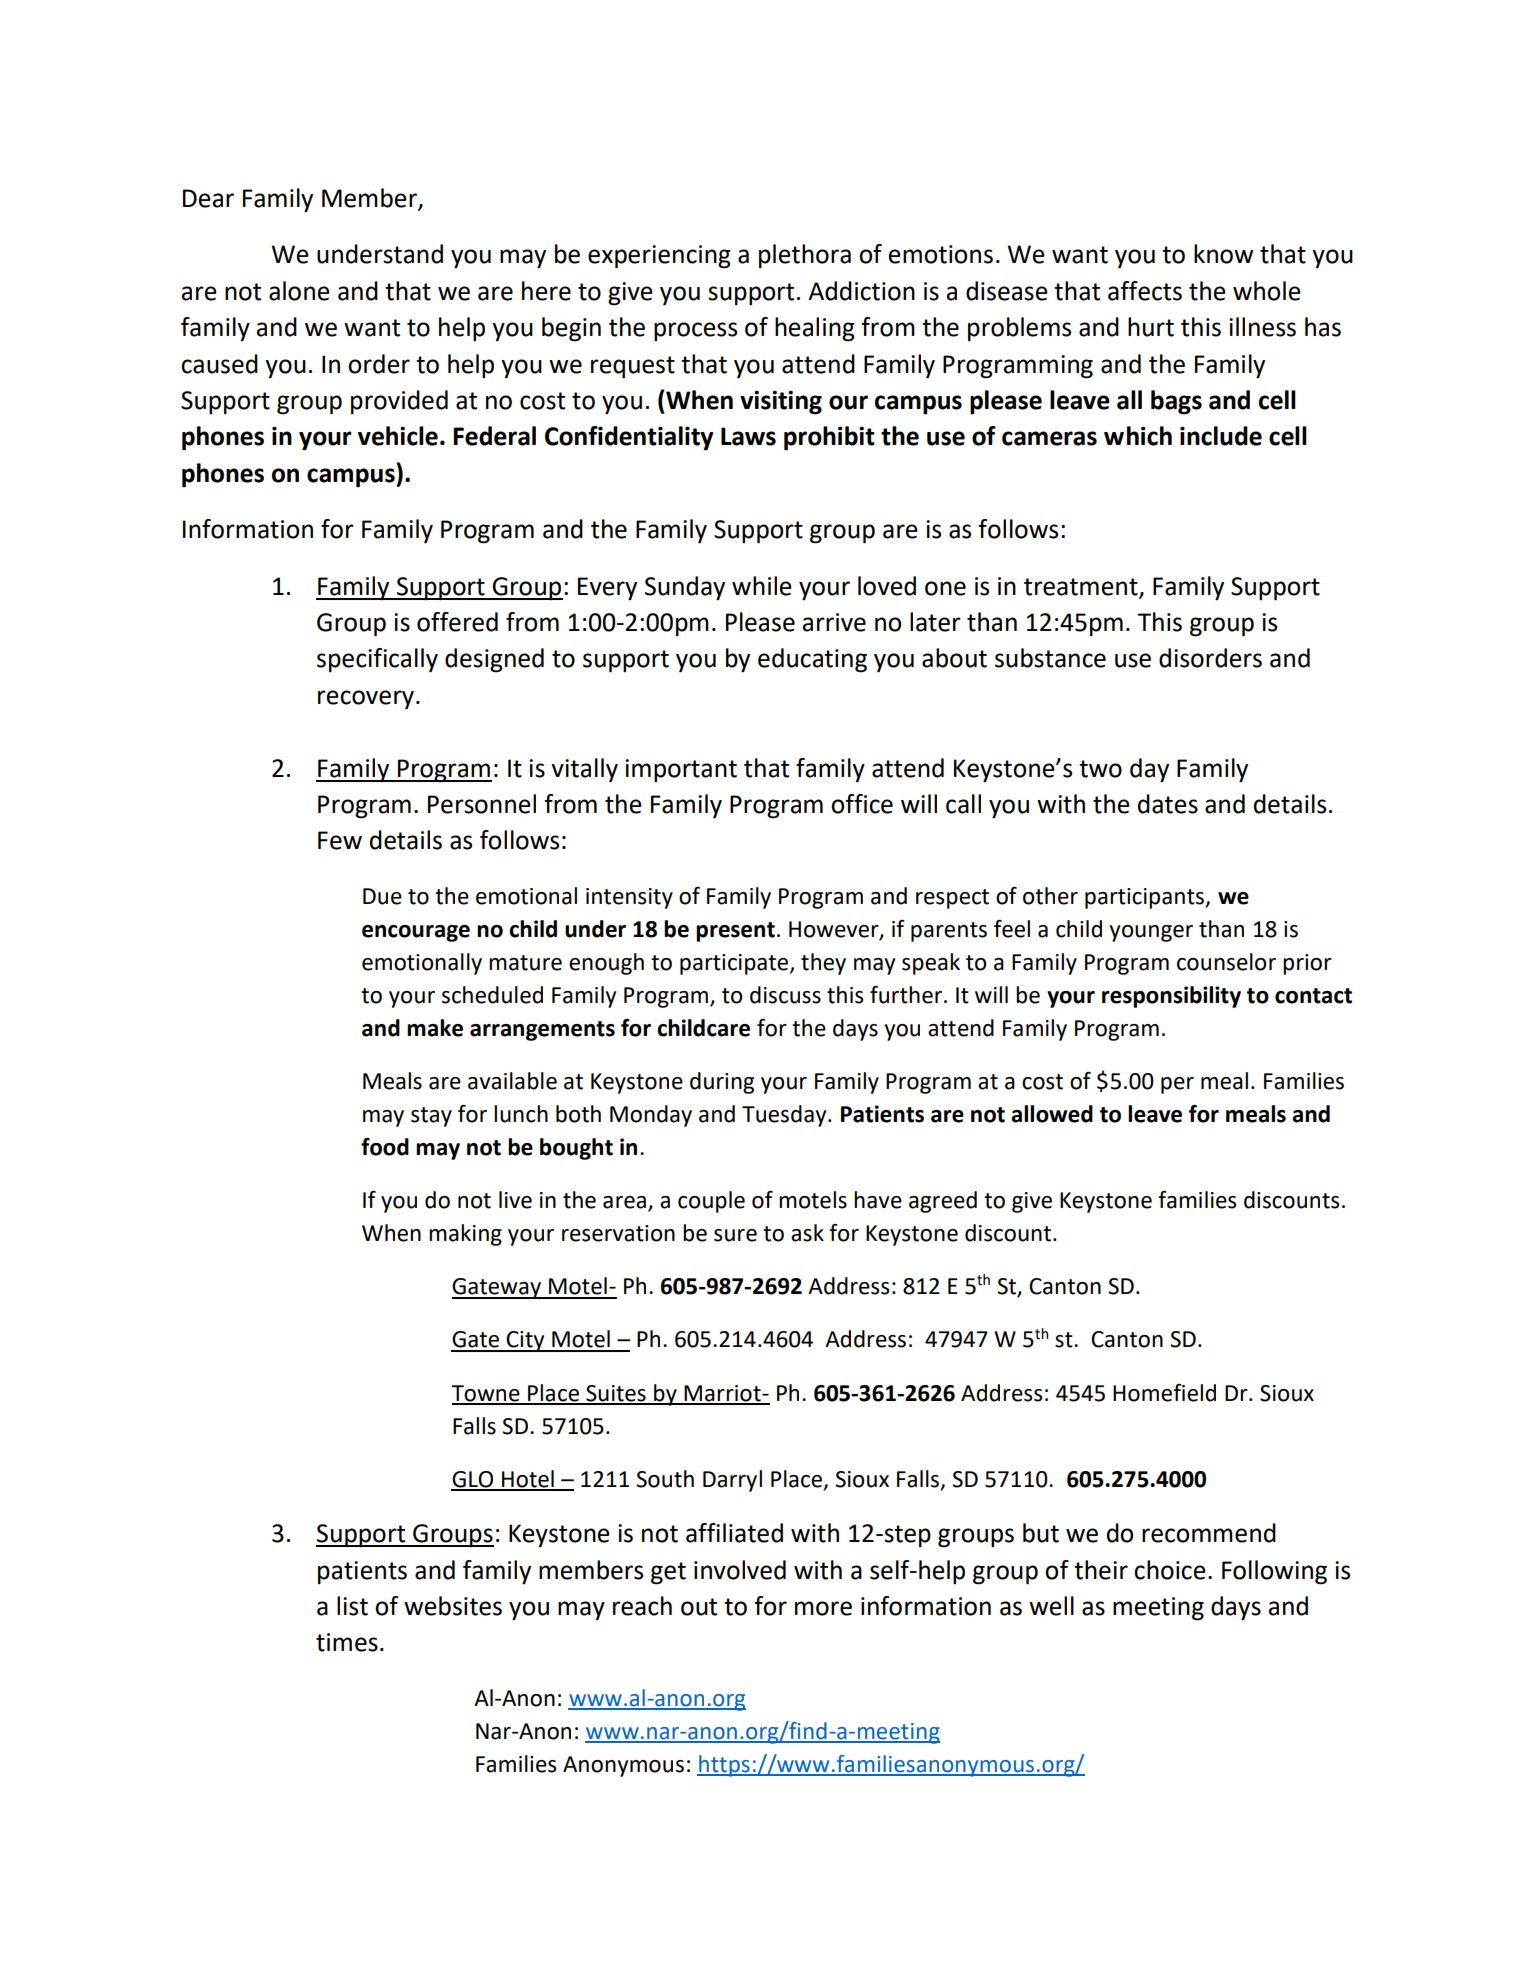 The image size is (1536, 1988). Describe the element at coordinates (385, 1147) in the screenshot. I see `food` at that location.
